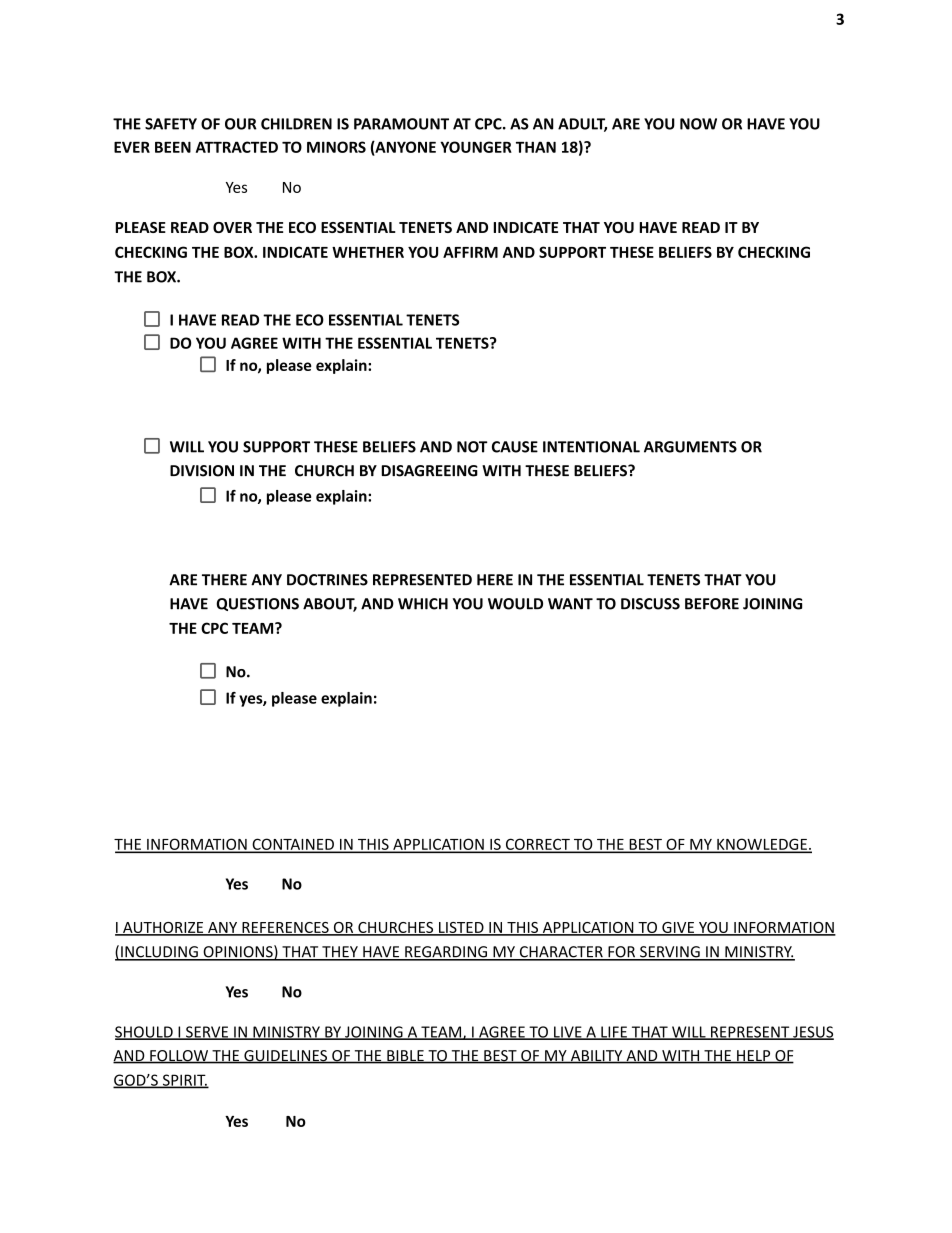  I want to click on QUESTIONS, so click(257, 604).
